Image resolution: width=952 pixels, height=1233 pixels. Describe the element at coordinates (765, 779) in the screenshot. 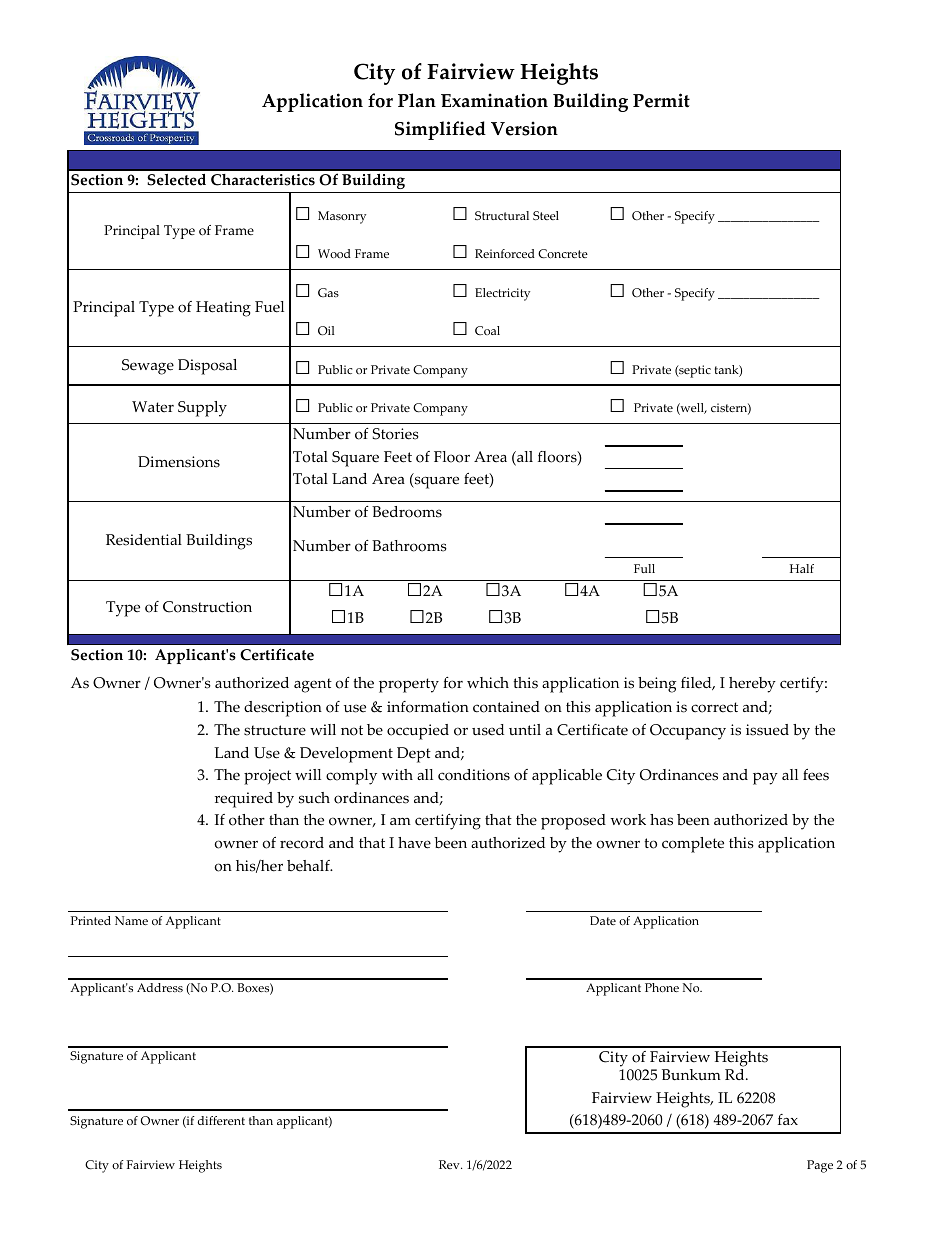

I see `pay` at that location.
